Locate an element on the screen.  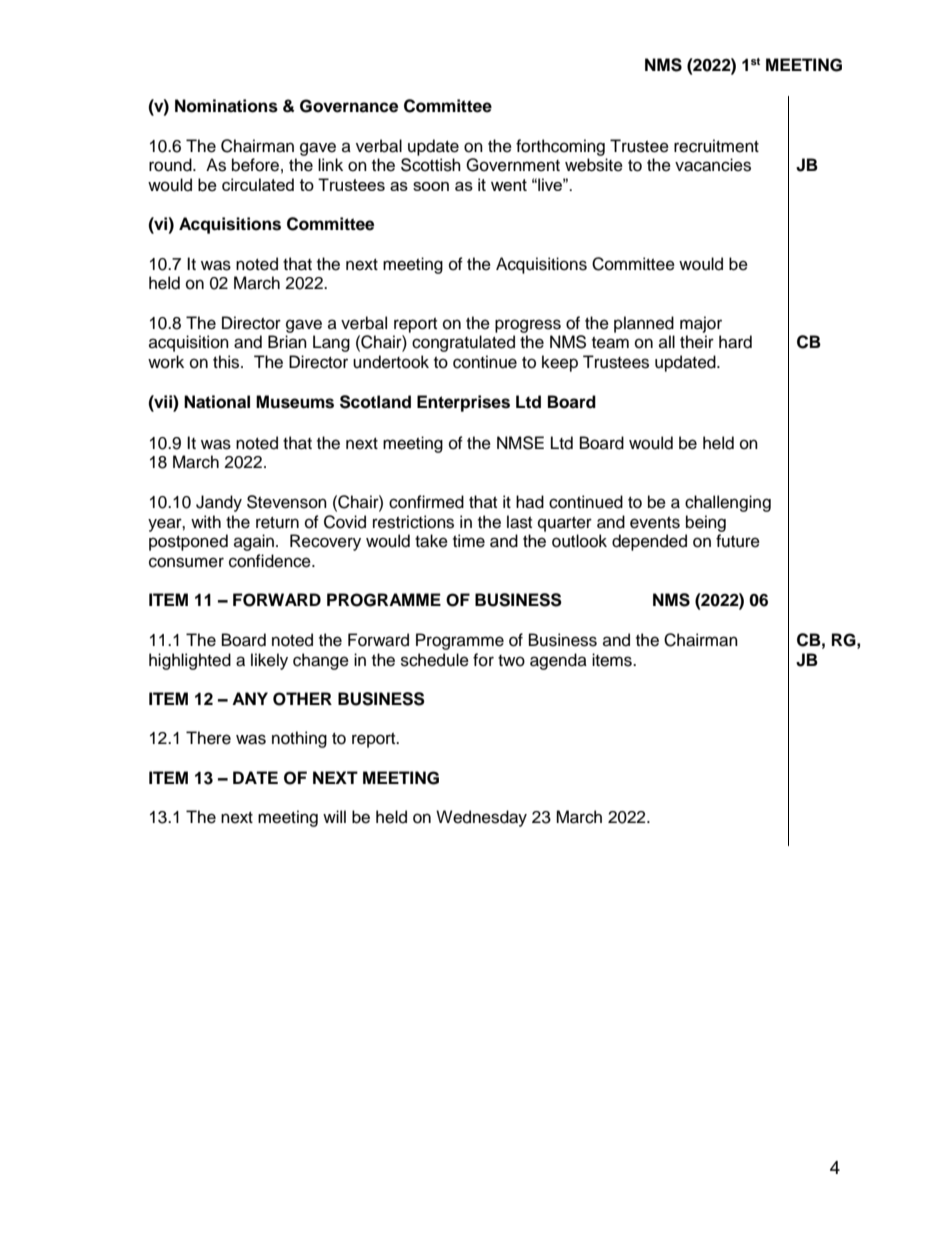
challenging is located at coordinates (728, 503).
